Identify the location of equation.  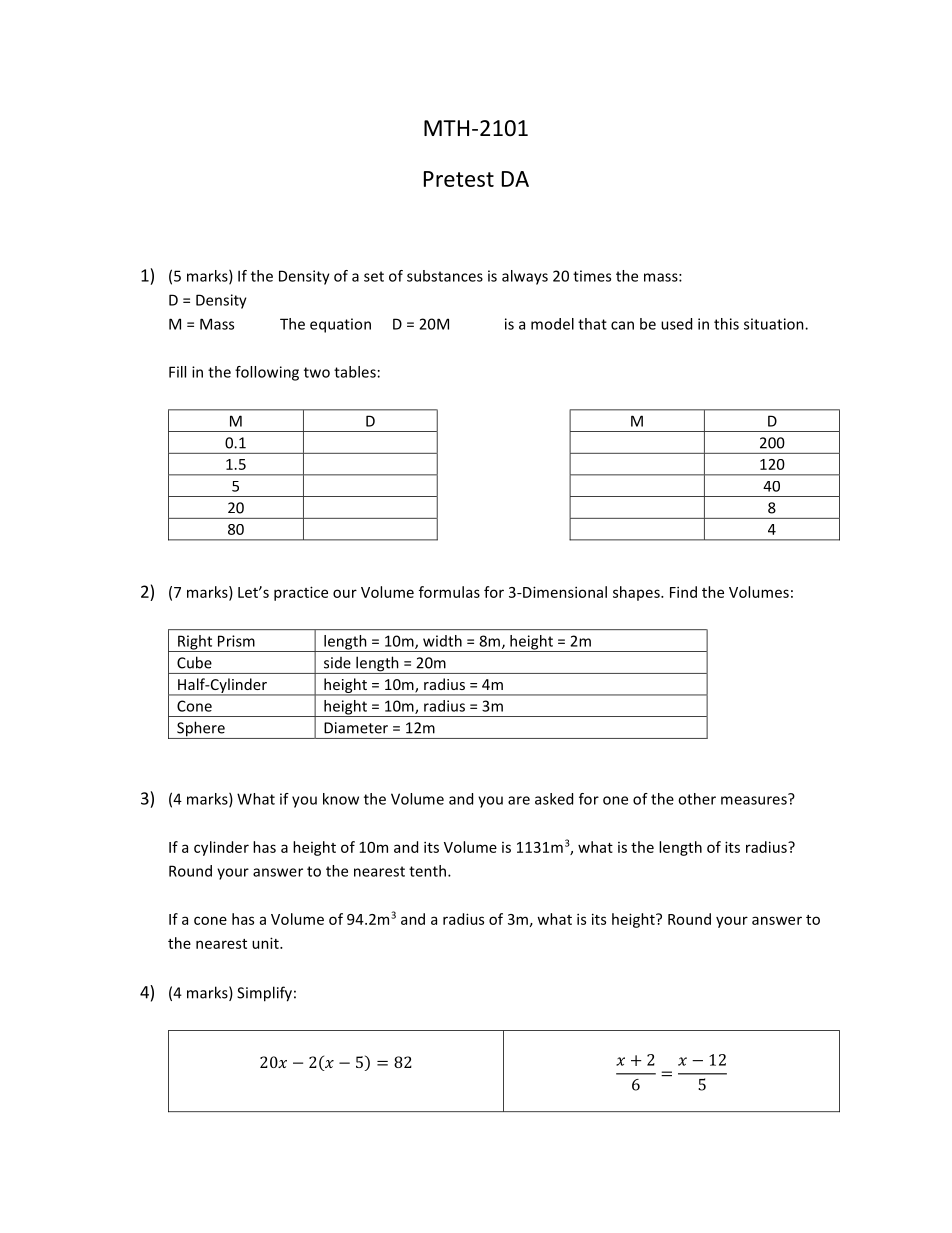
(340, 325).
